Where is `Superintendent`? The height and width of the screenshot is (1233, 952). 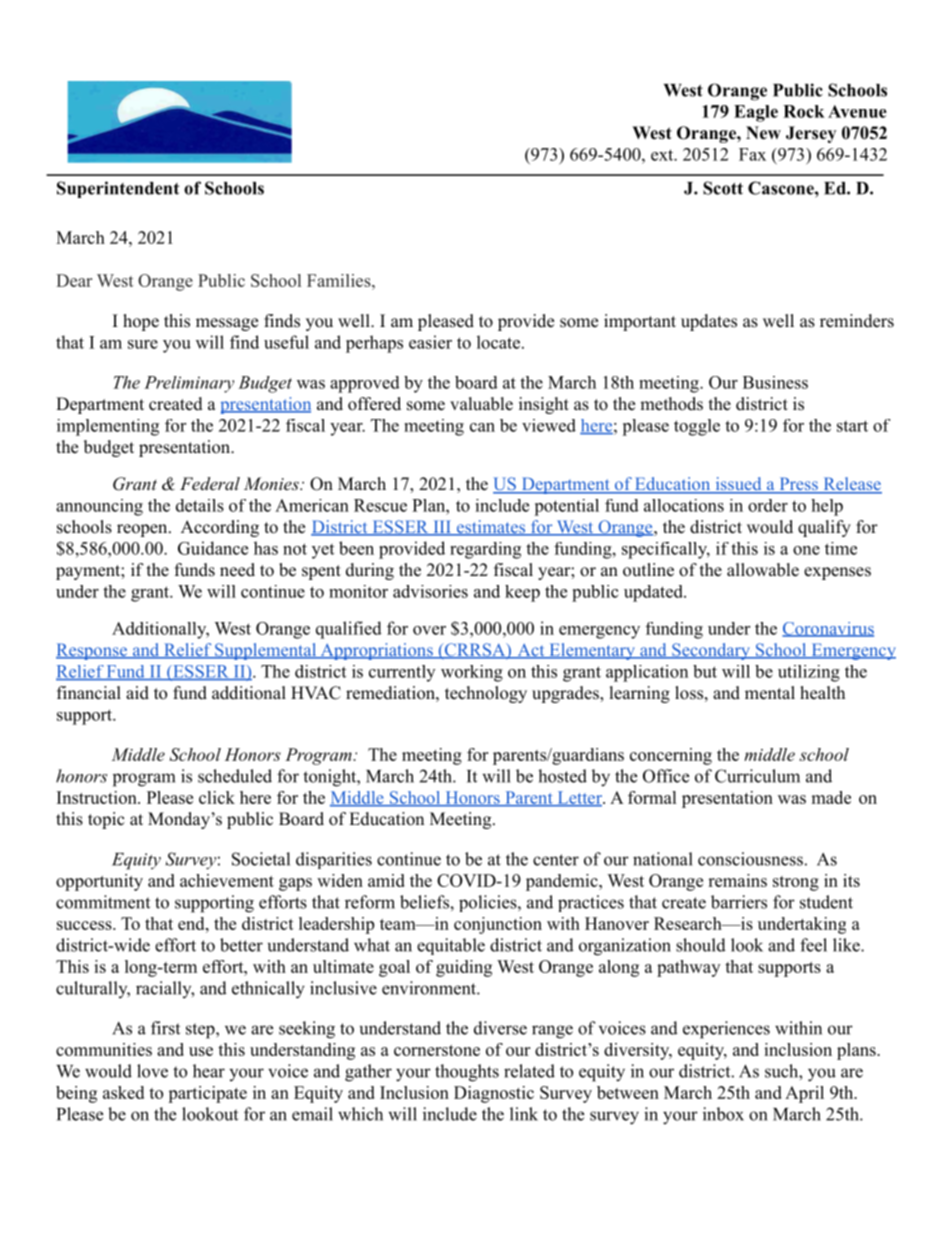
Superintendent is located at coordinates (118, 189).
